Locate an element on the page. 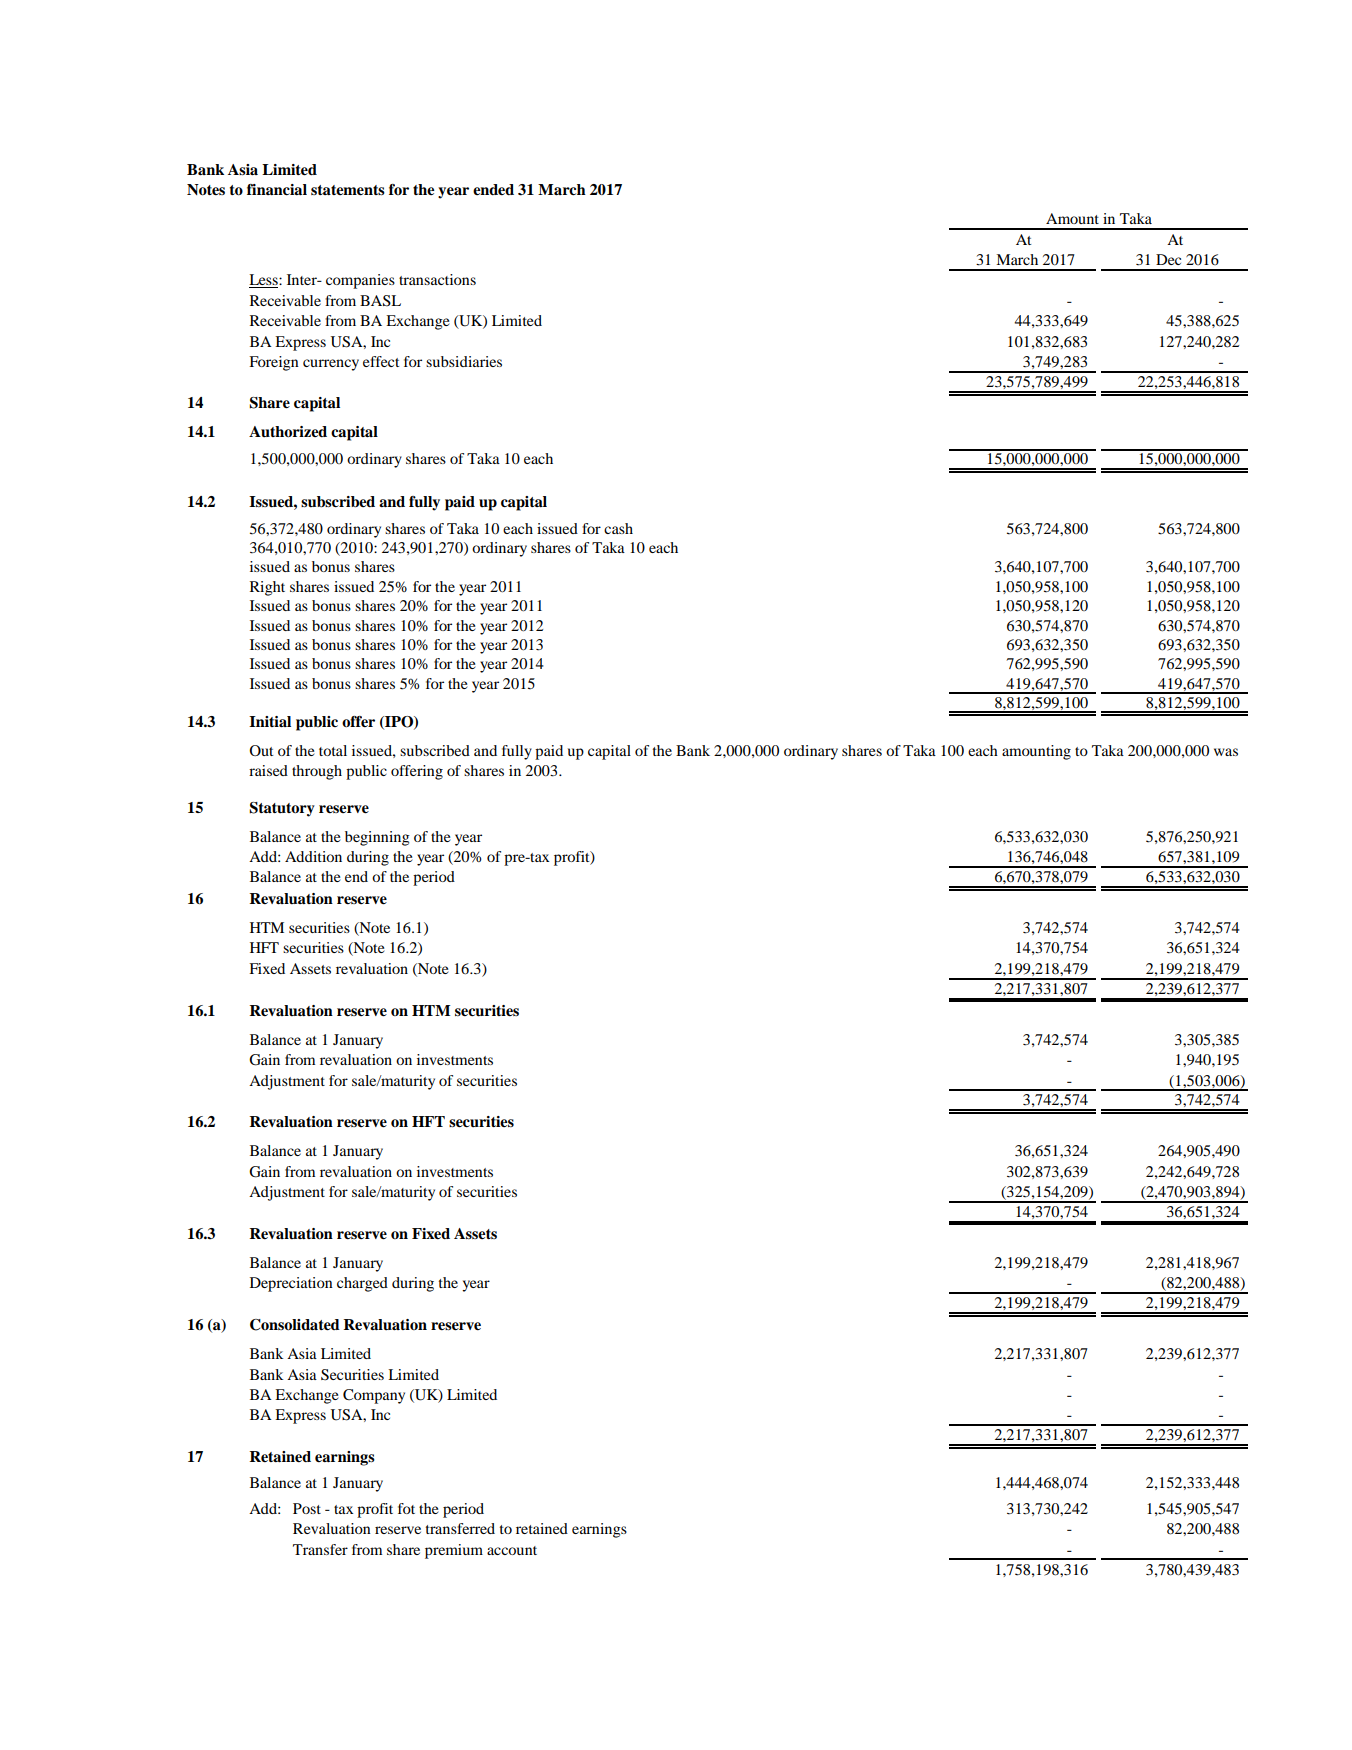 The height and width of the page is (1750, 1352). premium is located at coordinates (454, 1551).
